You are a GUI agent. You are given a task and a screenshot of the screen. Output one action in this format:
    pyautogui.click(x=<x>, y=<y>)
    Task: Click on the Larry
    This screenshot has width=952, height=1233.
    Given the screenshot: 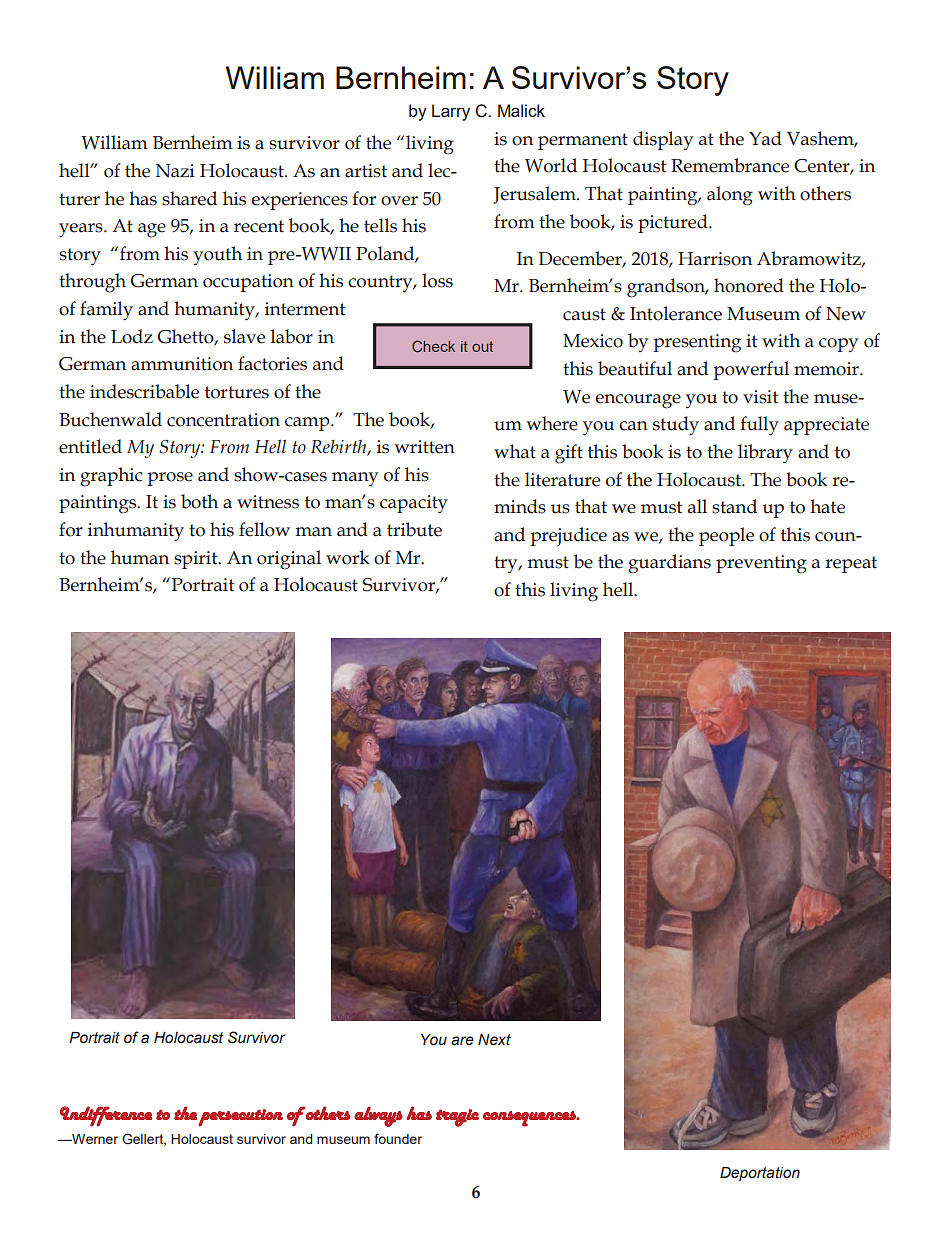 What is the action you would take?
    pyautogui.click(x=451, y=112)
